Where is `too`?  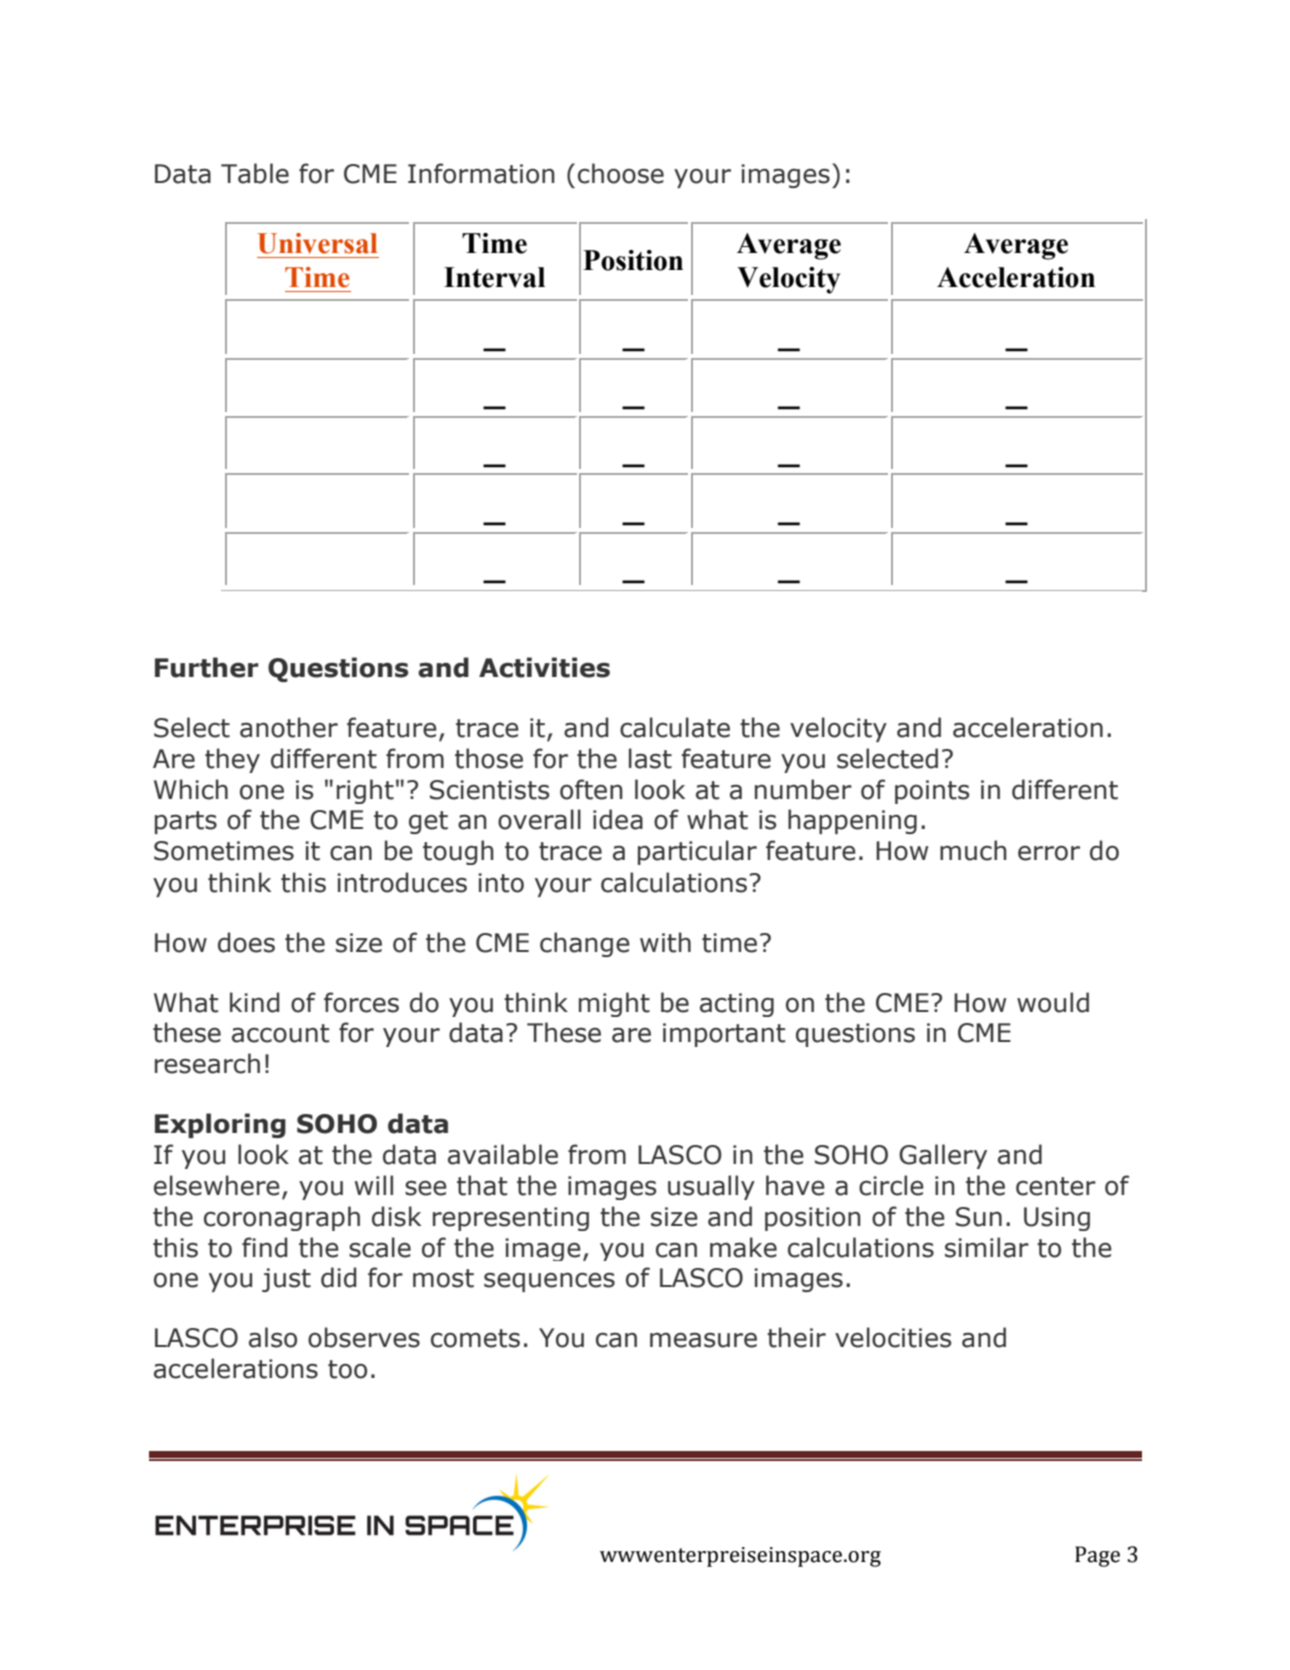 too is located at coordinates (347, 1369).
